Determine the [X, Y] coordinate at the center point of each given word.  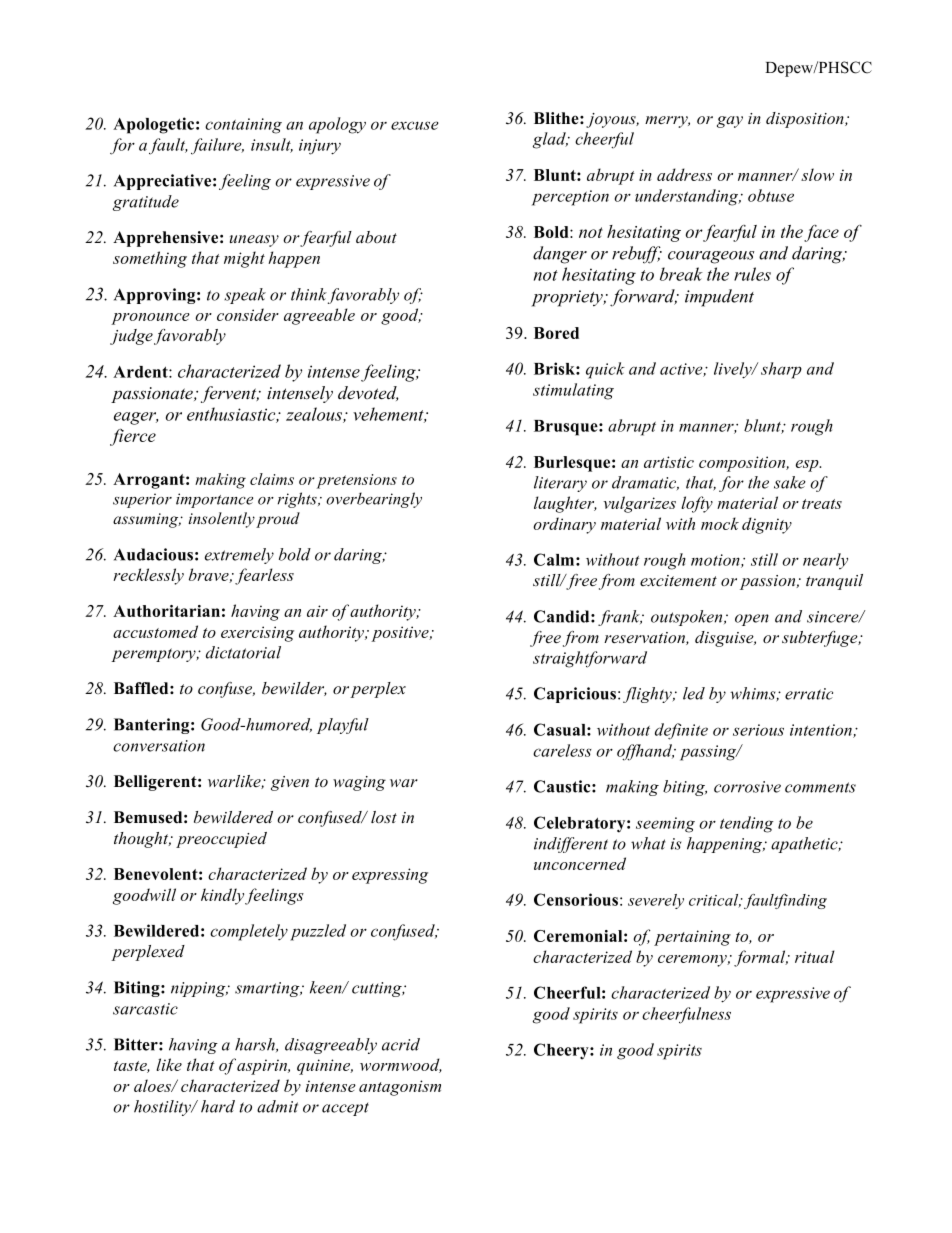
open [752, 620]
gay [730, 122]
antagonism [400, 1088]
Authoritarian [166, 611]
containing [243, 126]
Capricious [576, 695]
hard [218, 1106]
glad [550, 140]
